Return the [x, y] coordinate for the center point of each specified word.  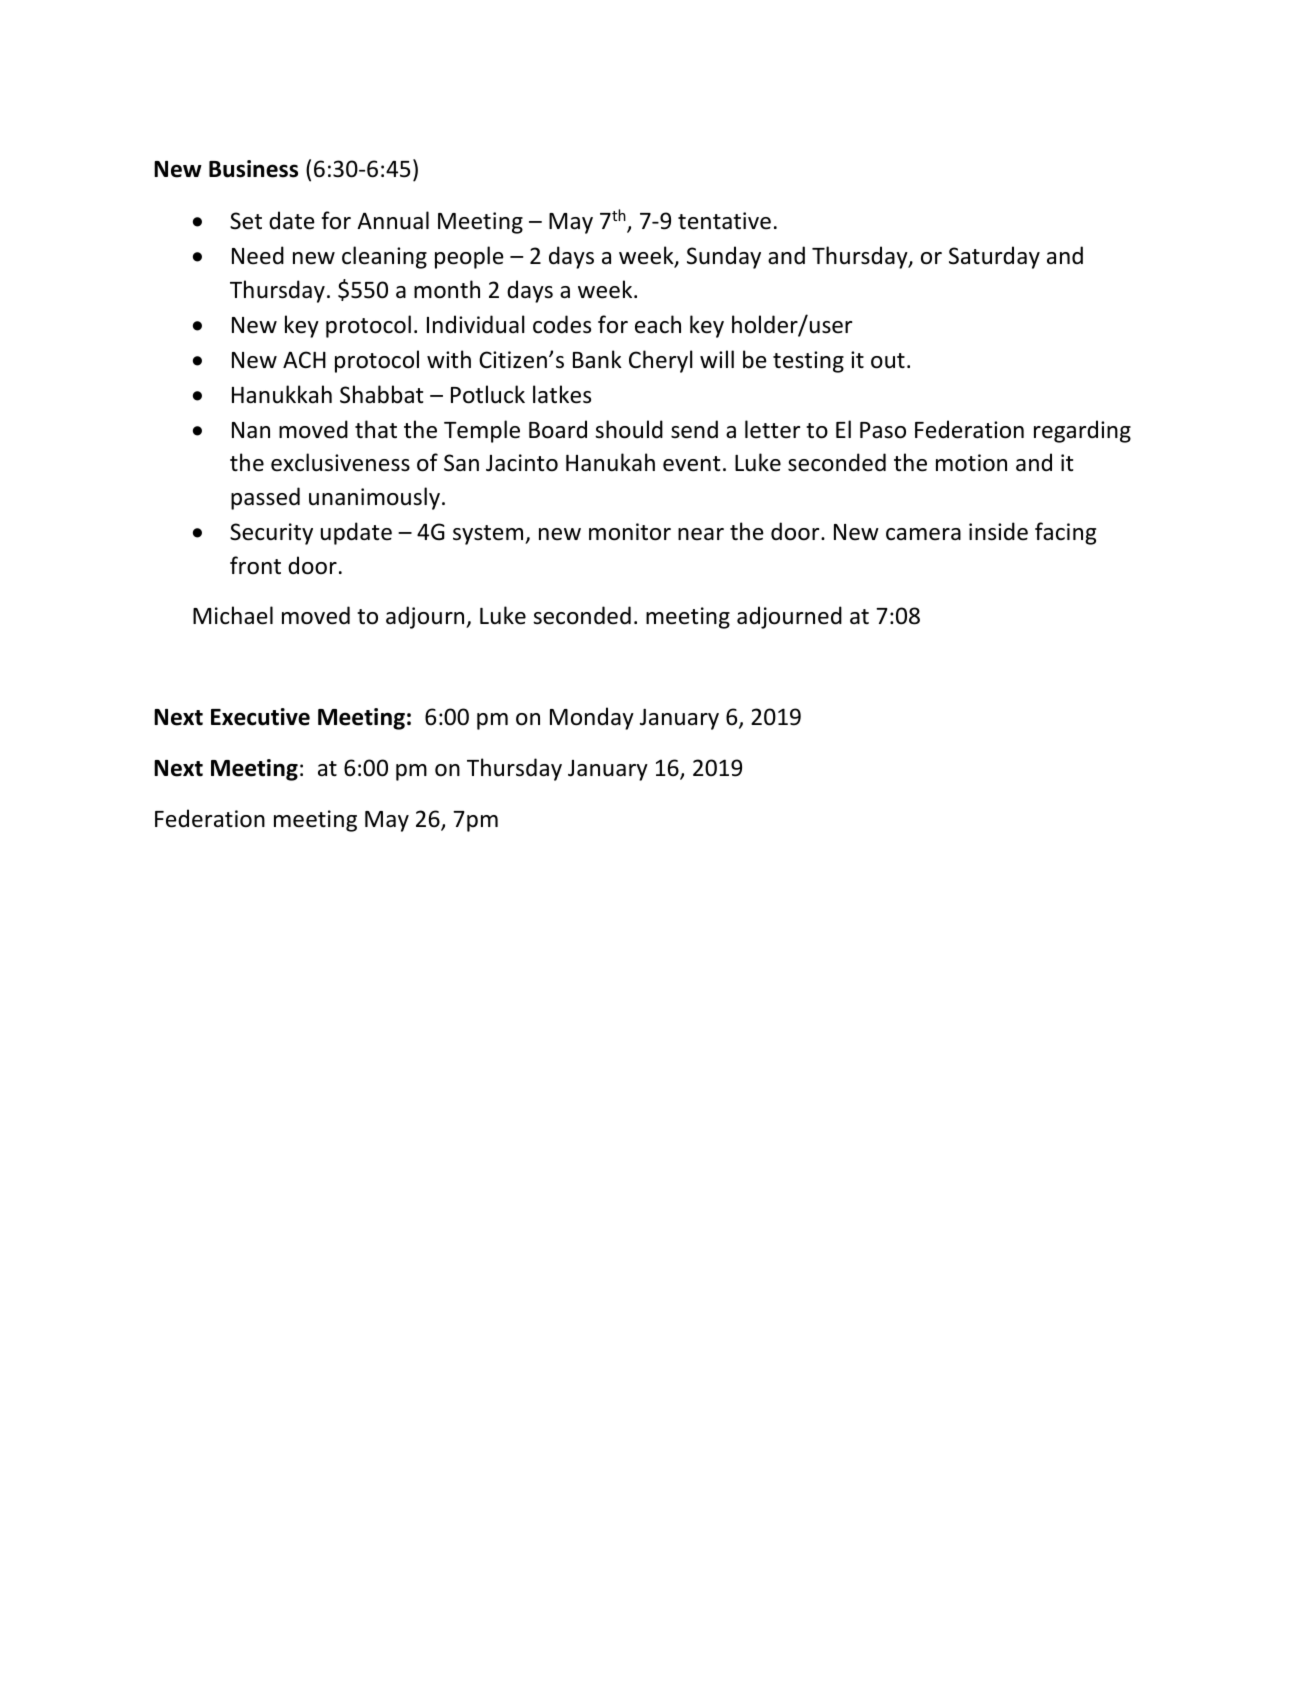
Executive [260, 717]
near [701, 534]
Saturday [994, 257]
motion [971, 463]
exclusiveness [340, 462]
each [658, 324]
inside [998, 531]
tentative [724, 221]
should [629, 429]
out [888, 361]
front [255, 565]
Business [253, 169]
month [447, 289]
